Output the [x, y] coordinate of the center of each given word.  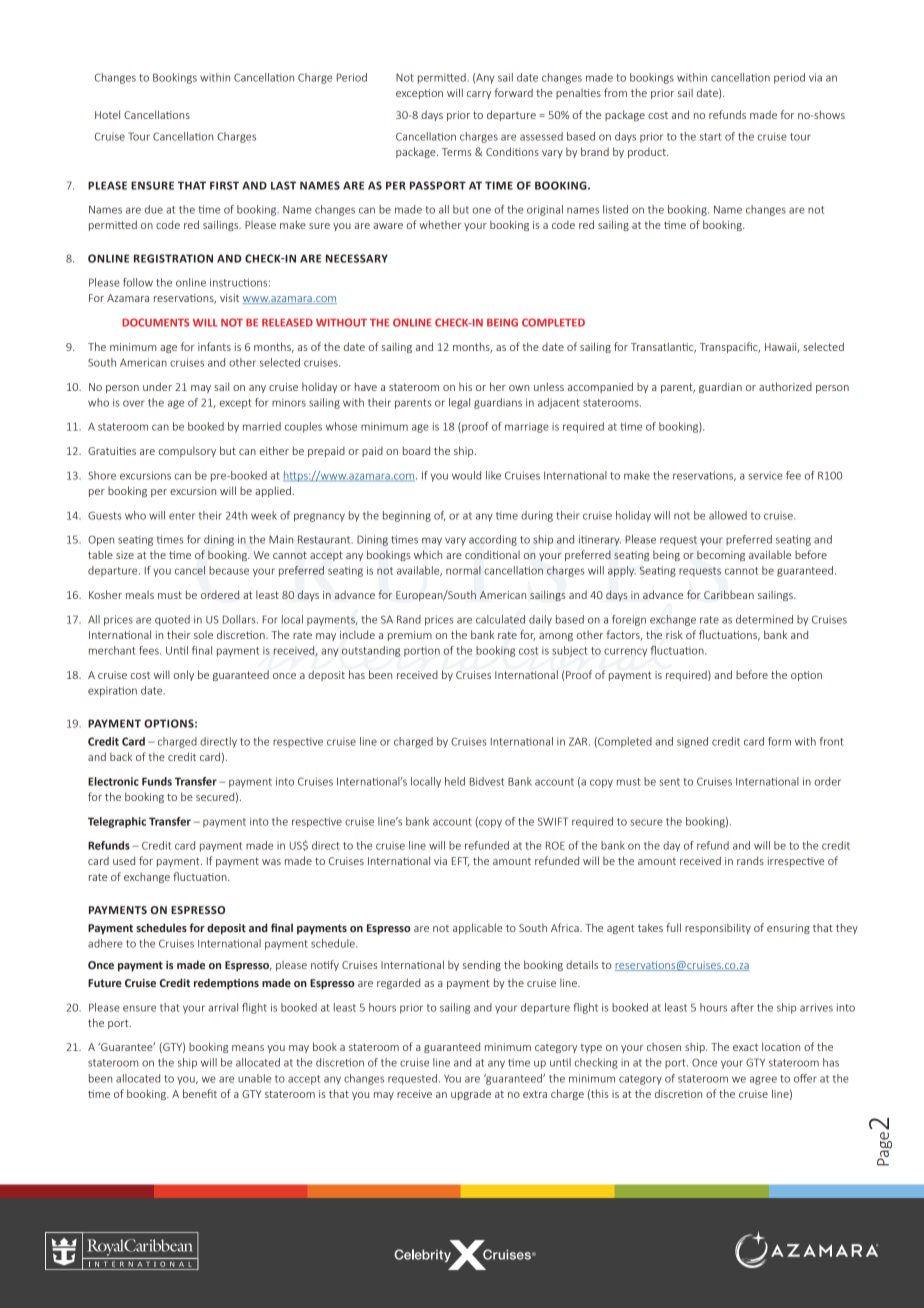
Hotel [107, 114]
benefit [200, 1093]
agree [763, 1080]
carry [479, 95]
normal [463, 570]
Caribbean [729, 594]
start [710, 137]
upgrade [471, 1094]
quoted [172, 620]
